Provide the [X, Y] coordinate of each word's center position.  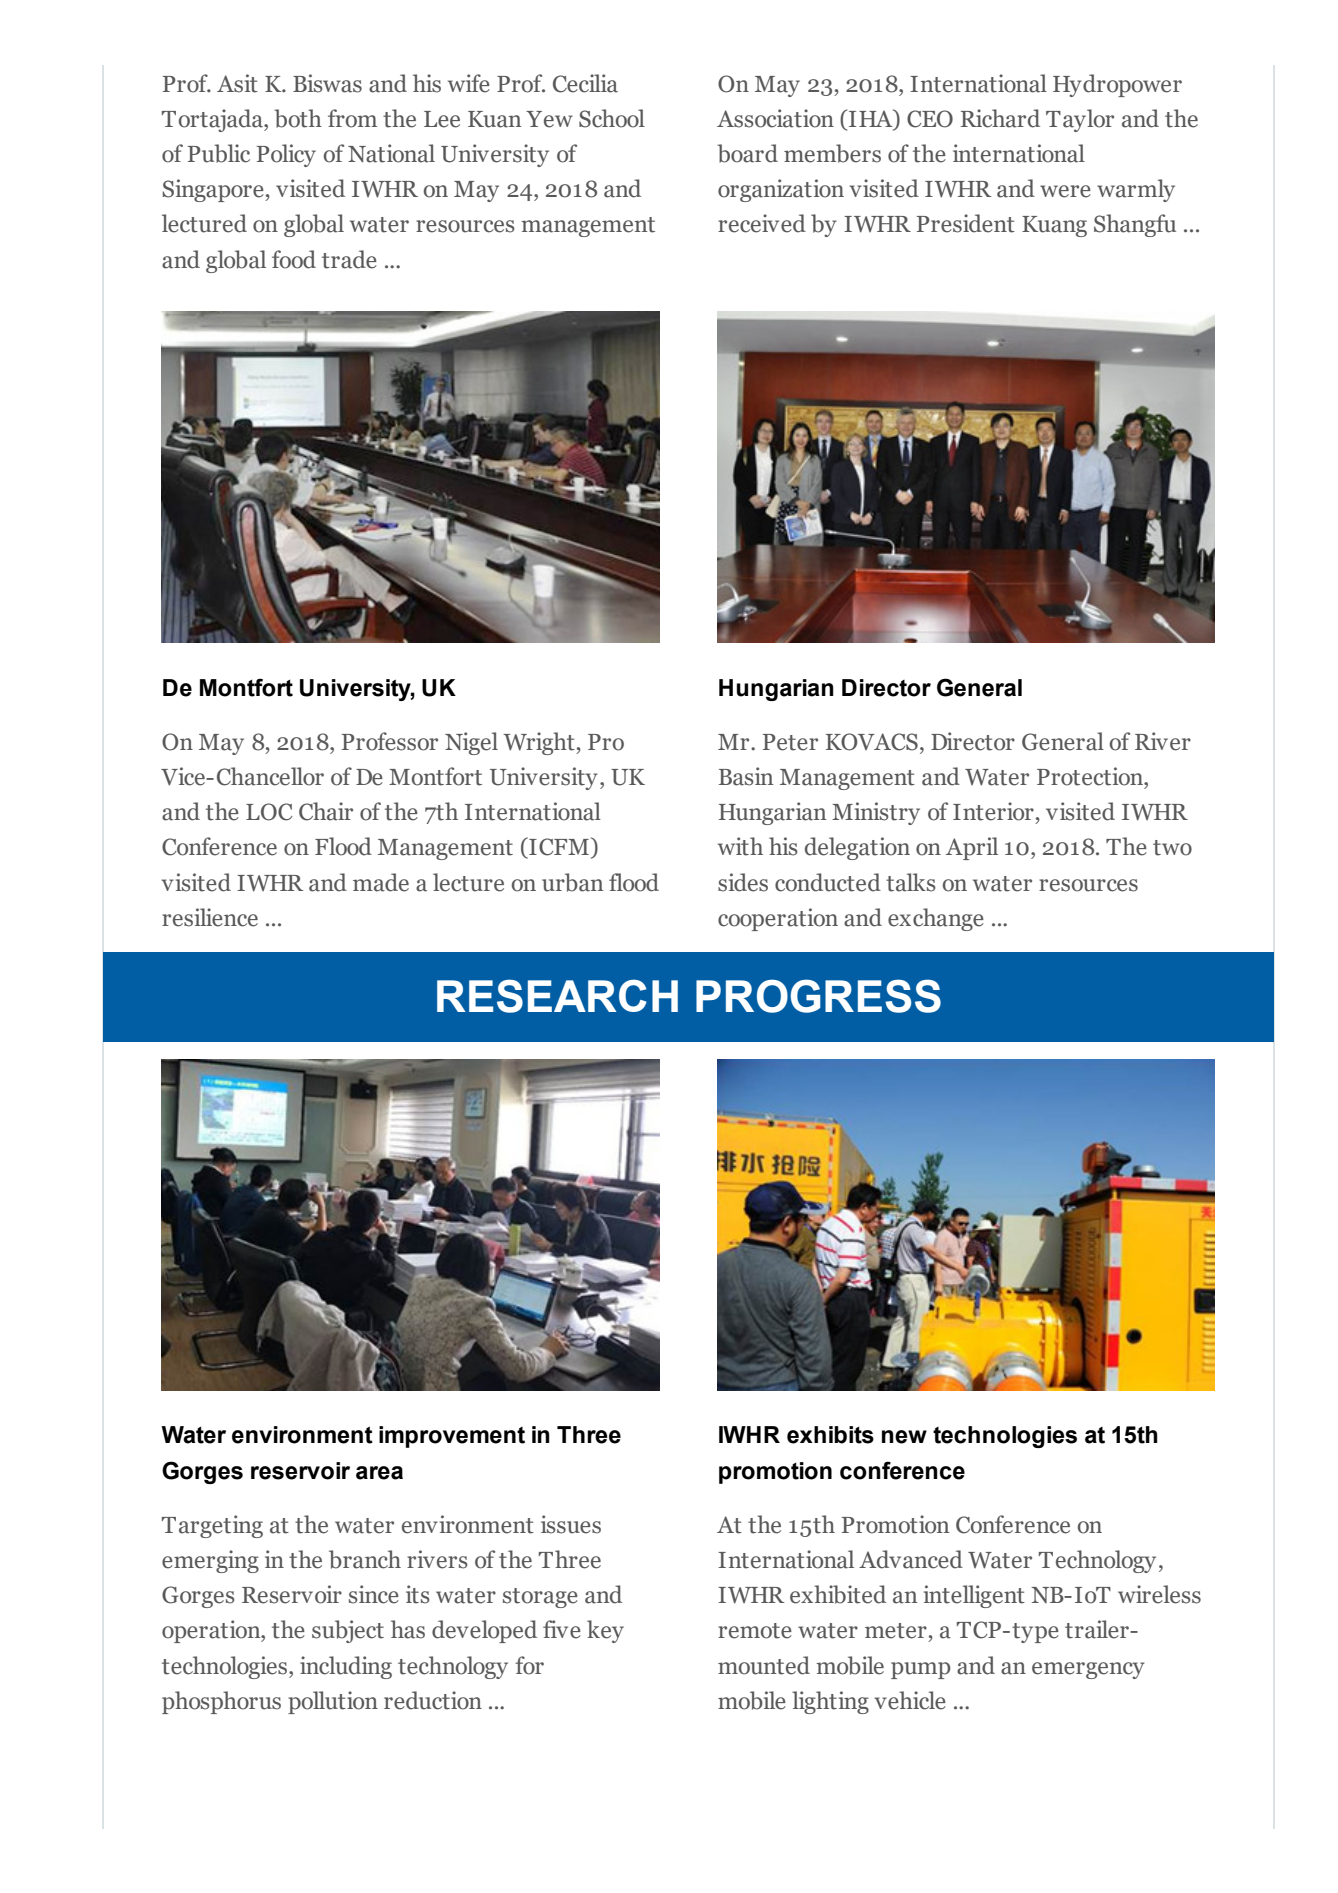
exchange [936, 919]
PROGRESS [818, 996]
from [352, 118]
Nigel [471, 743]
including [346, 1667]
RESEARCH [557, 996]
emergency [1088, 1670]
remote [755, 1631]
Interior [993, 811]
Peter [790, 742]
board [747, 153]
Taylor [1080, 120]
